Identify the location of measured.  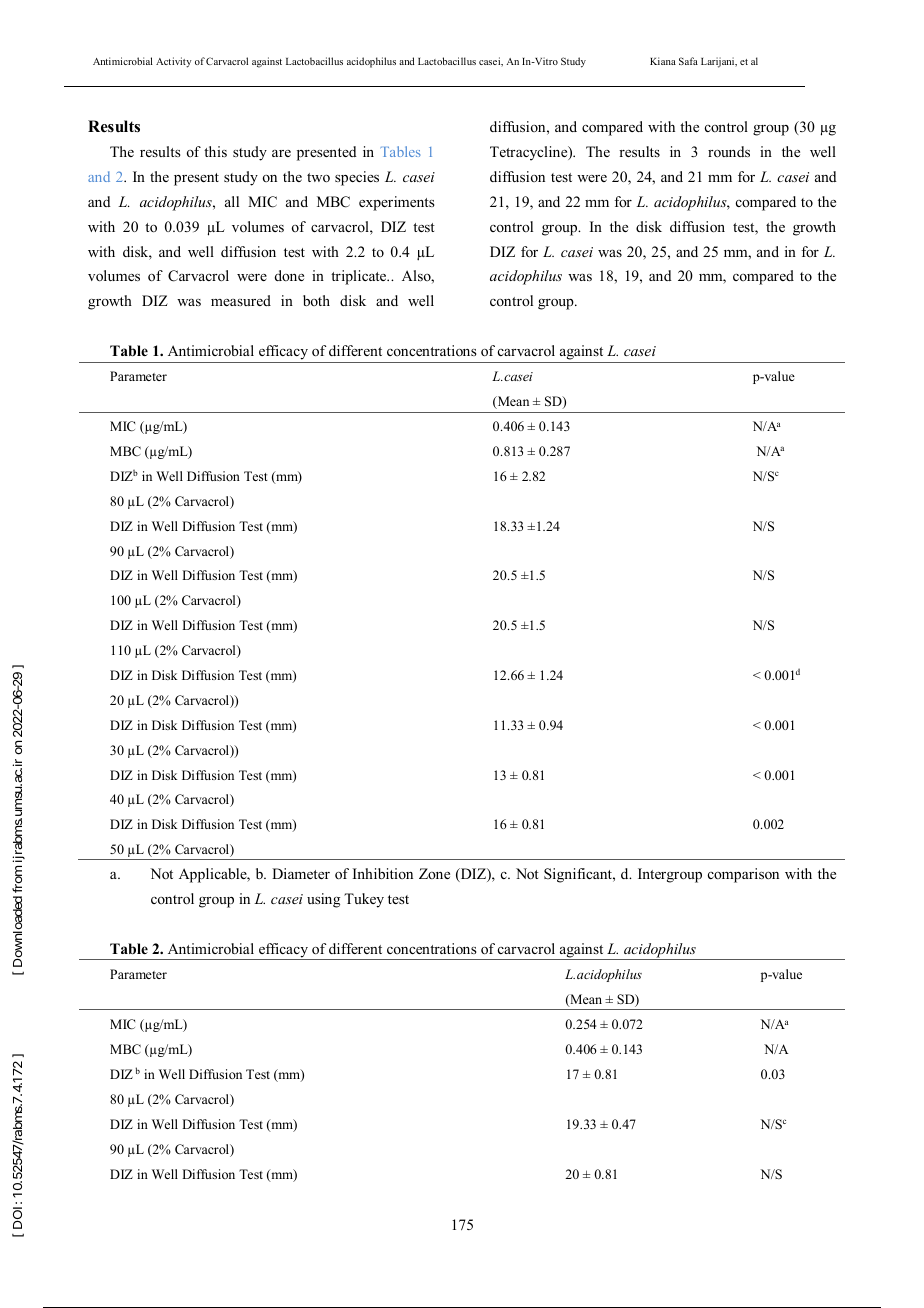
(241, 300).
